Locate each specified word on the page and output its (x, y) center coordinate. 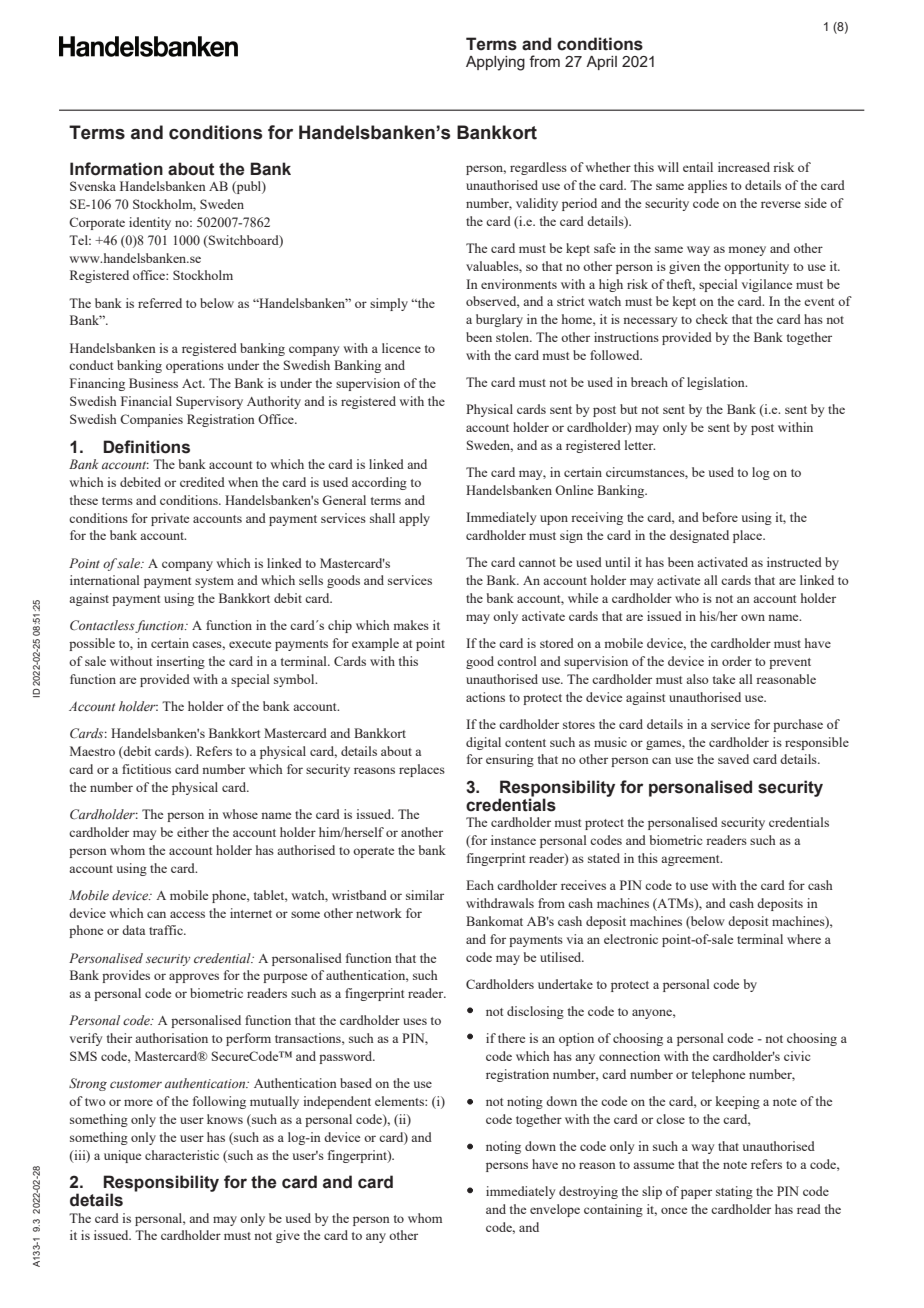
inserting (180, 662)
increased (744, 167)
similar (425, 895)
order (737, 661)
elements (400, 1101)
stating (734, 1192)
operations (195, 366)
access (187, 914)
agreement (691, 860)
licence (401, 348)
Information (116, 169)
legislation (717, 383)
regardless (538, 168)
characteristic (182, 1155)
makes (411, 625)
